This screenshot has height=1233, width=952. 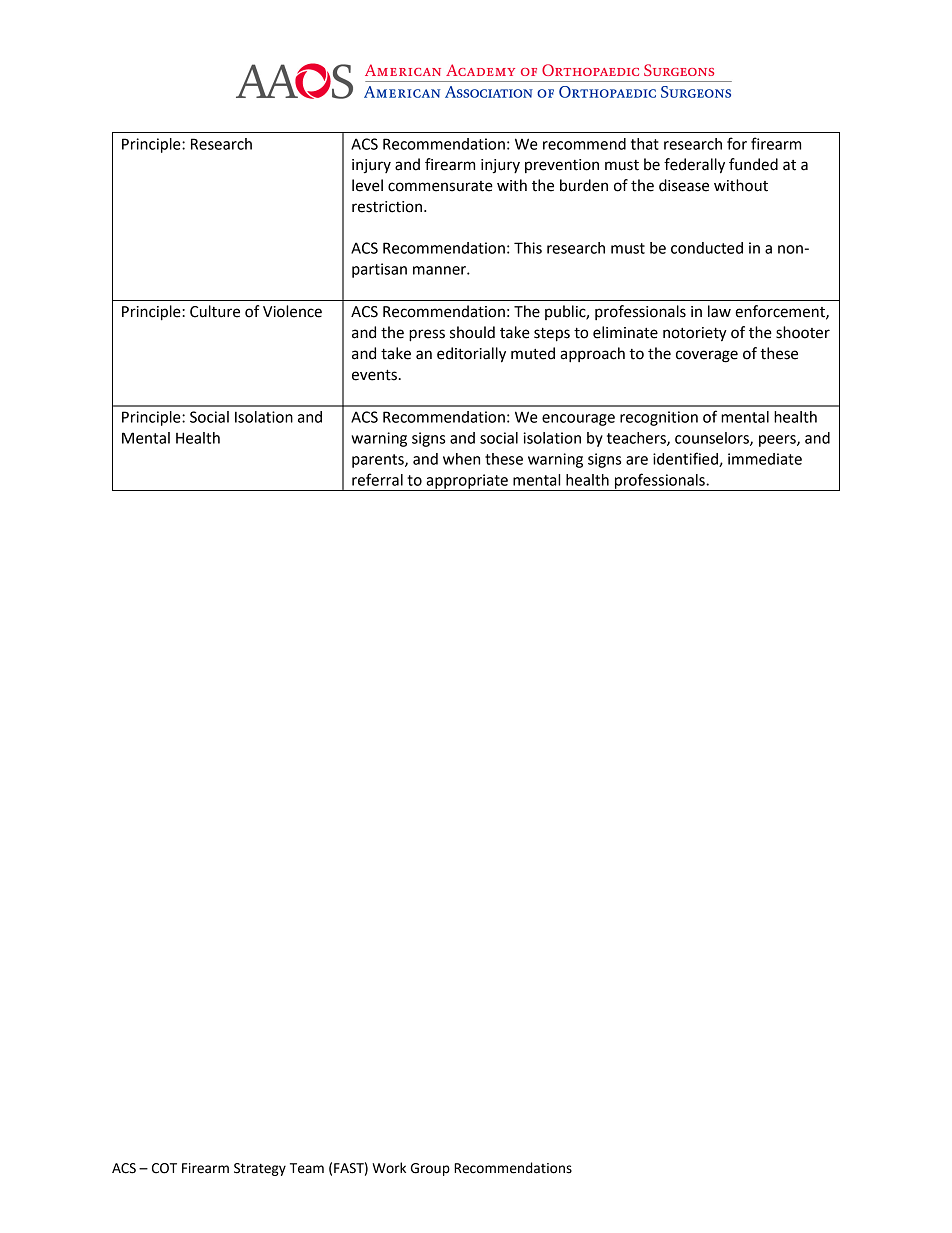 What do you see at coordinates (467, 482) in the screenshot?
I see `appropriate` at bounding box center [467, 482].
